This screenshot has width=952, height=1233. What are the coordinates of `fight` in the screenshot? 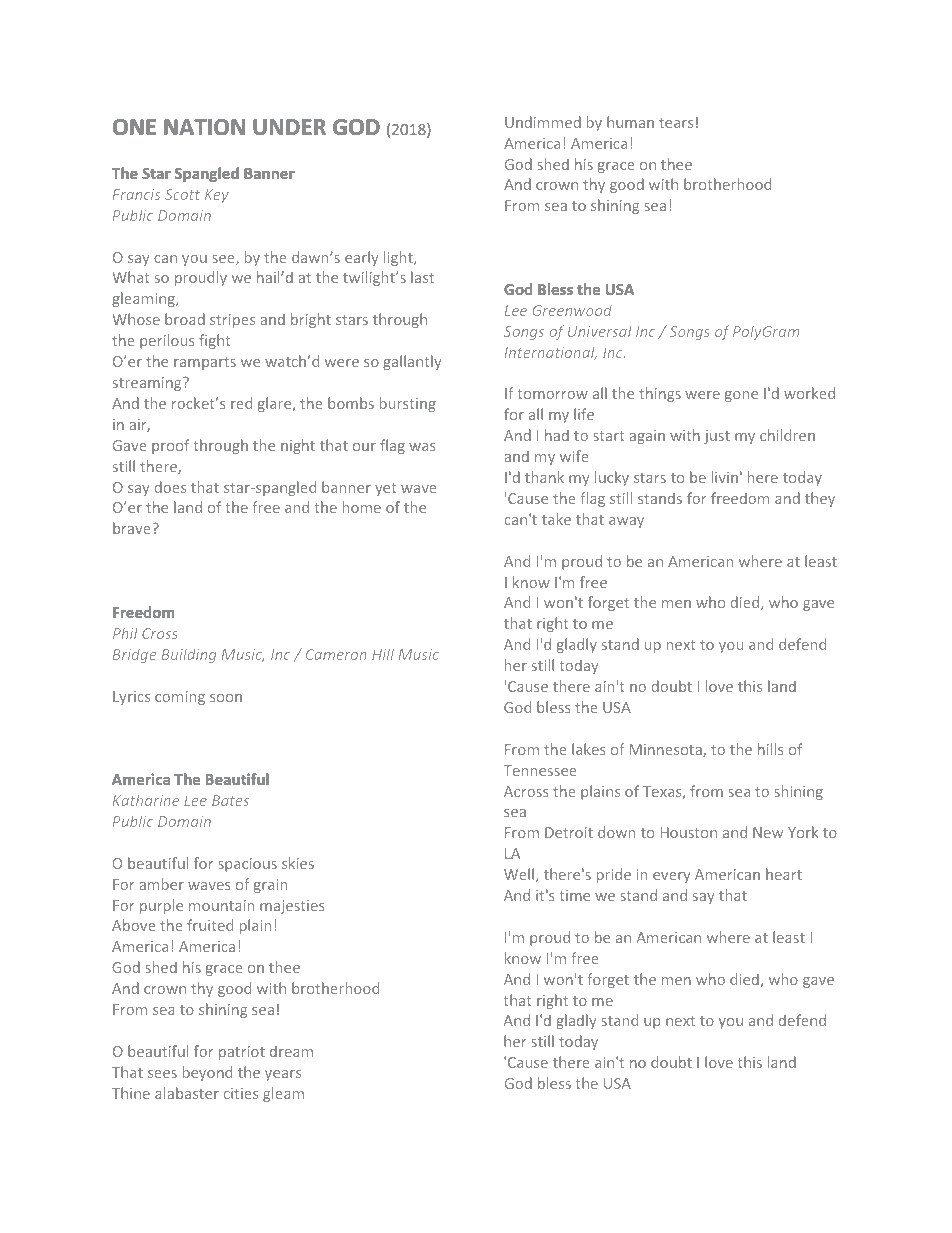 It's located at (215, 341).
